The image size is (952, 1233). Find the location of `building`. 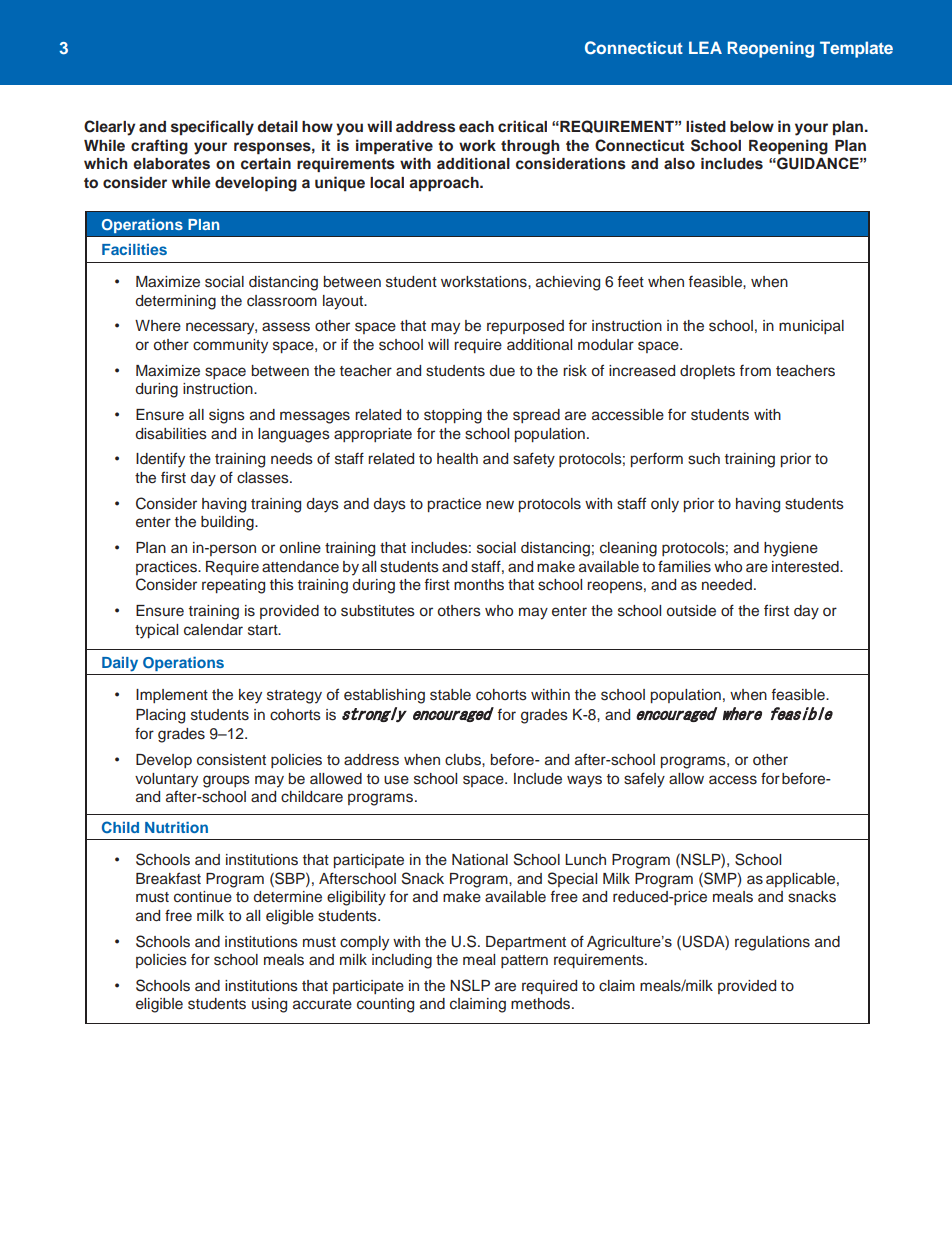

building is located at coordinates (228, 523).
